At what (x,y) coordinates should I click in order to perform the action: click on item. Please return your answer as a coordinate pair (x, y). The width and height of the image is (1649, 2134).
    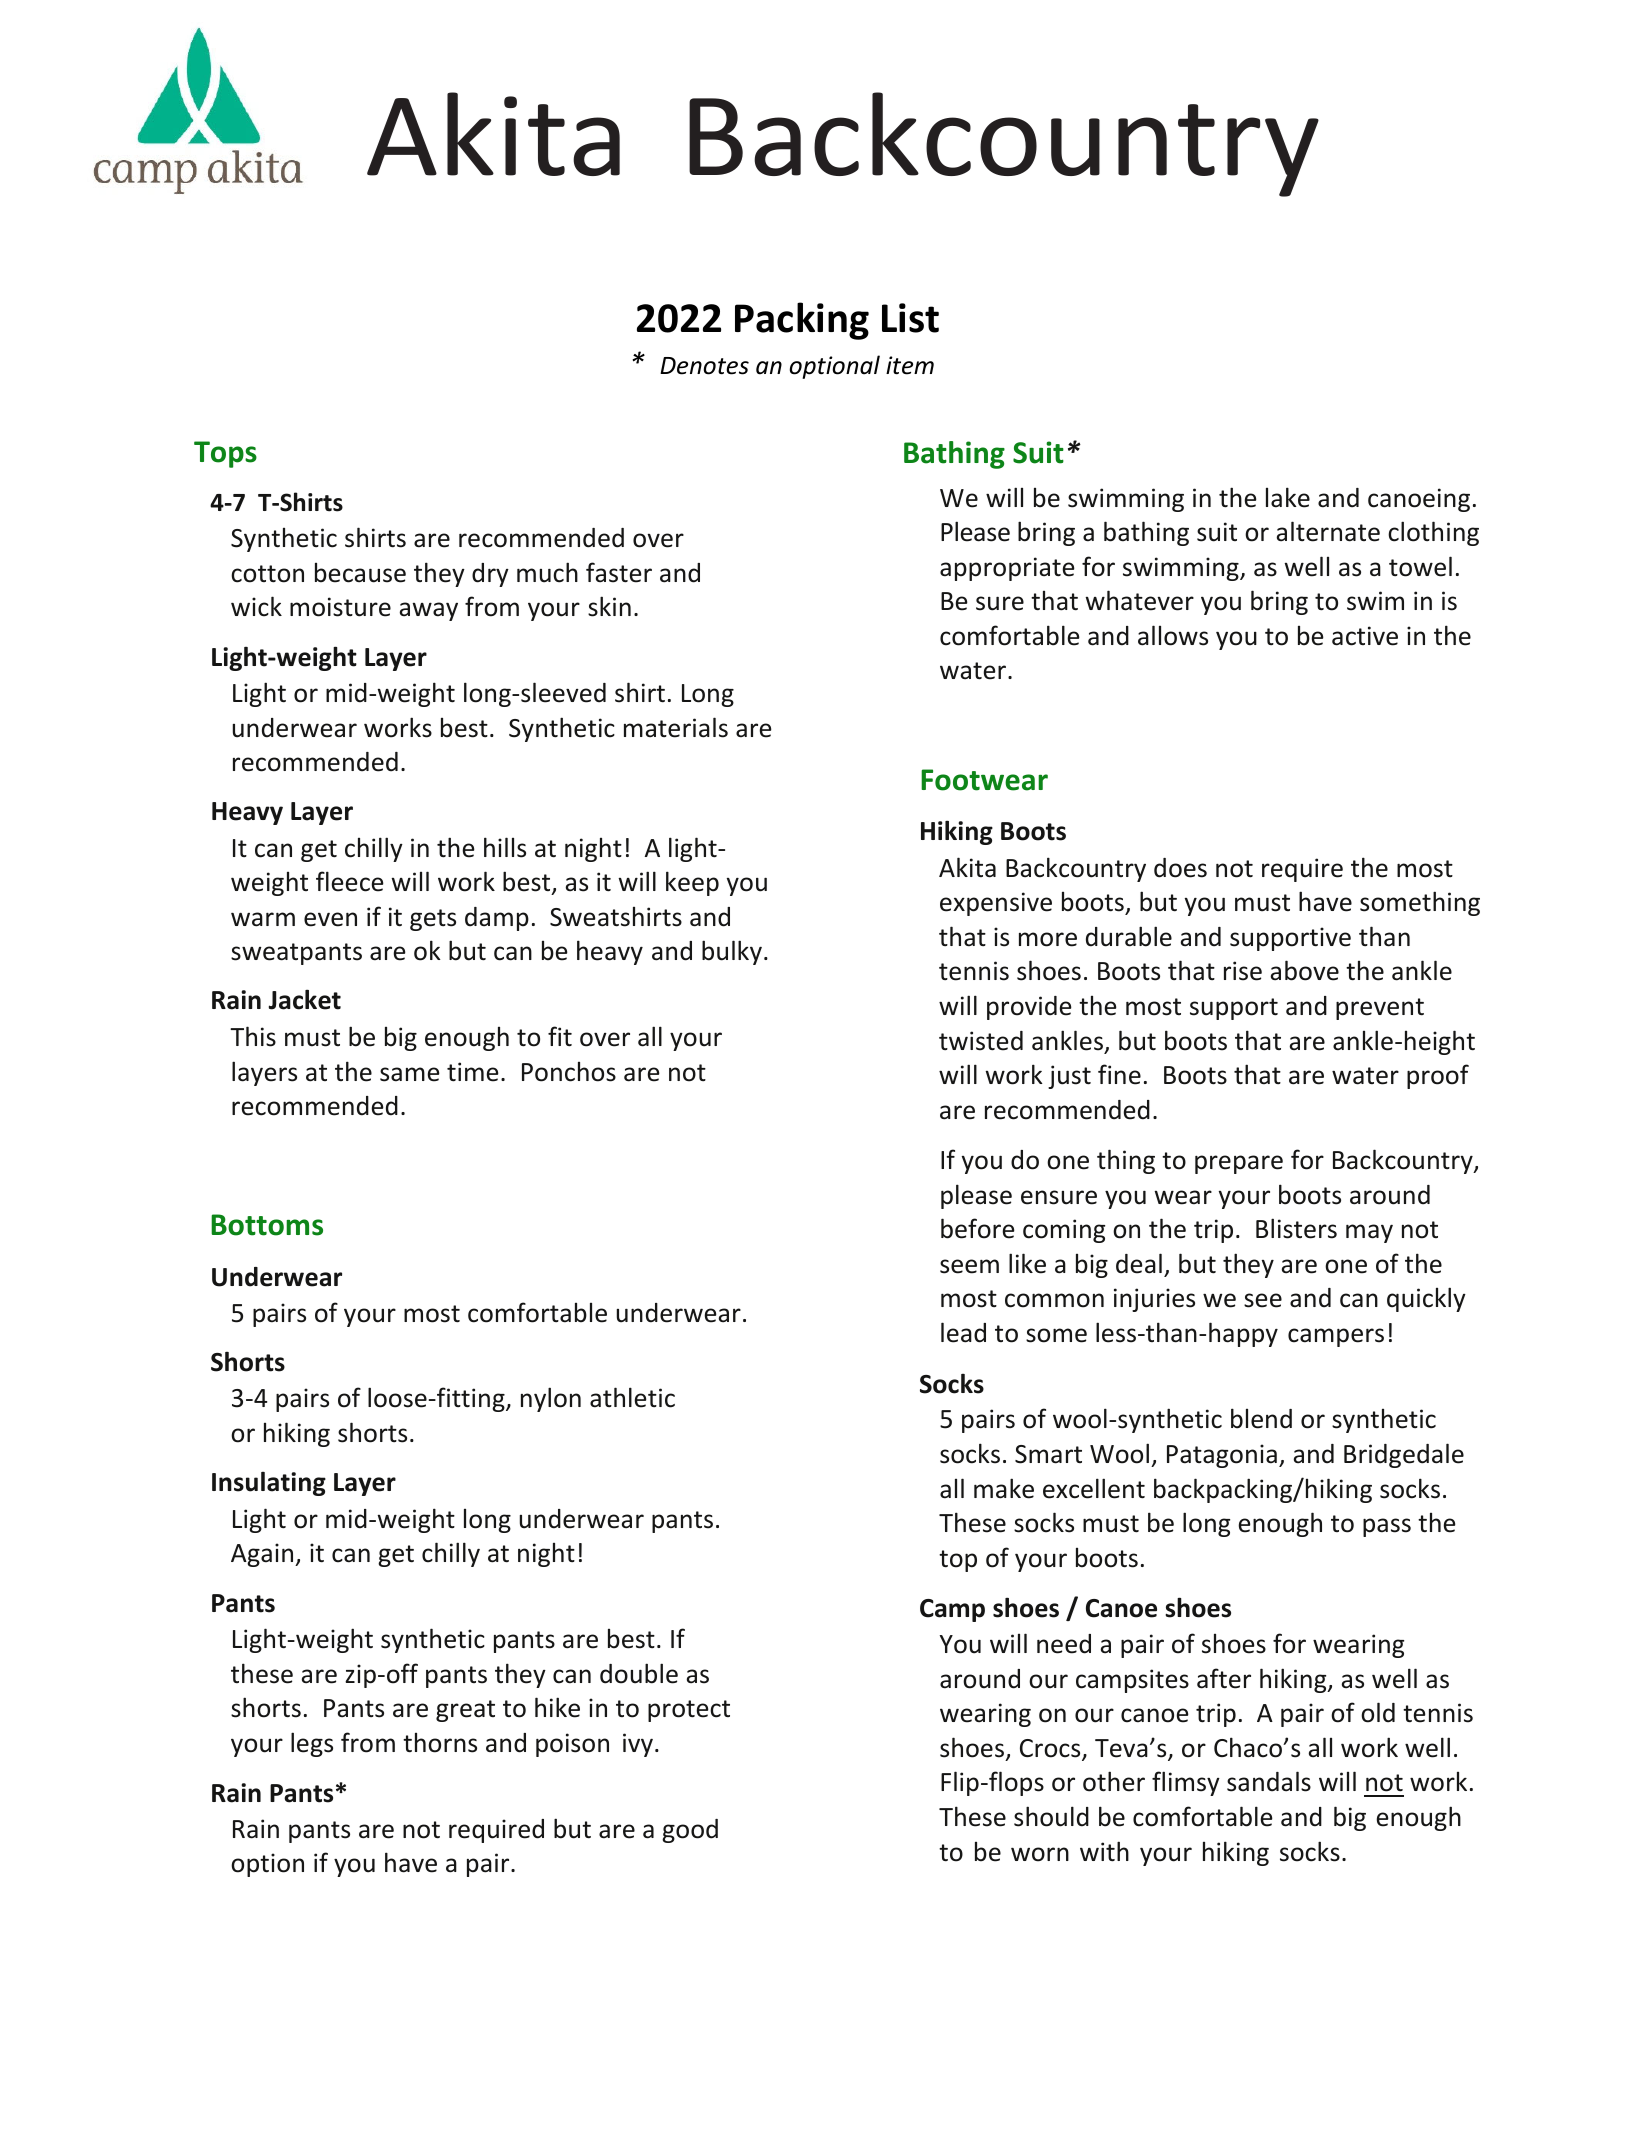
    Looking at the image, I should click on (910, 365).
